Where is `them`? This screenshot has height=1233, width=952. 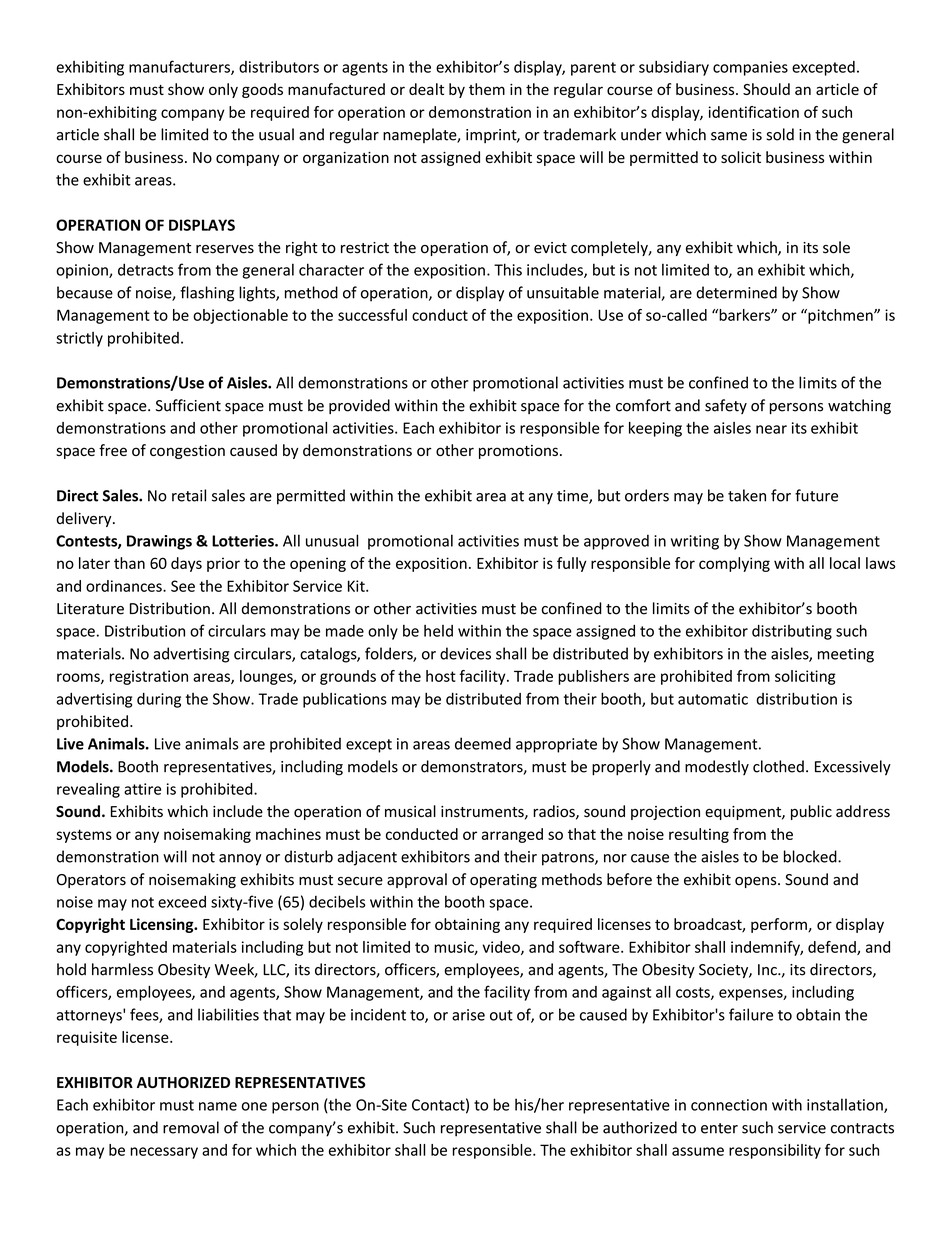 them is located at coordinates (487, 89).
